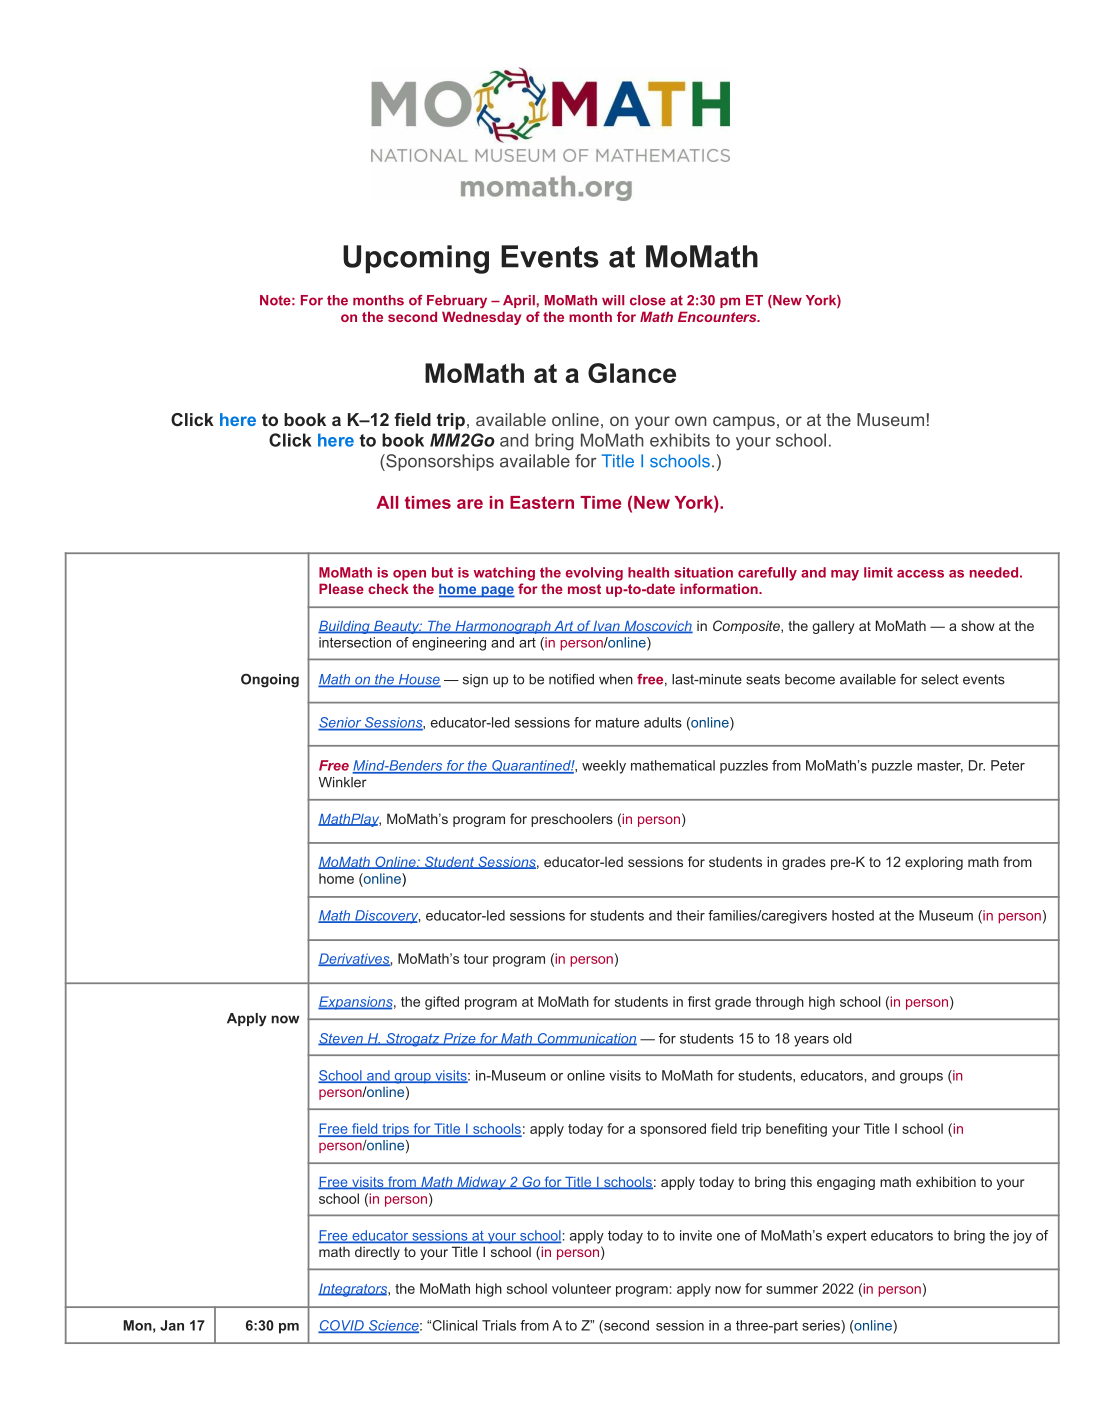 The image size is (1101, 1425). What do you see at coordinates (594, 574) in the page?
I see `evolving` at bounding box center [594, 574].
